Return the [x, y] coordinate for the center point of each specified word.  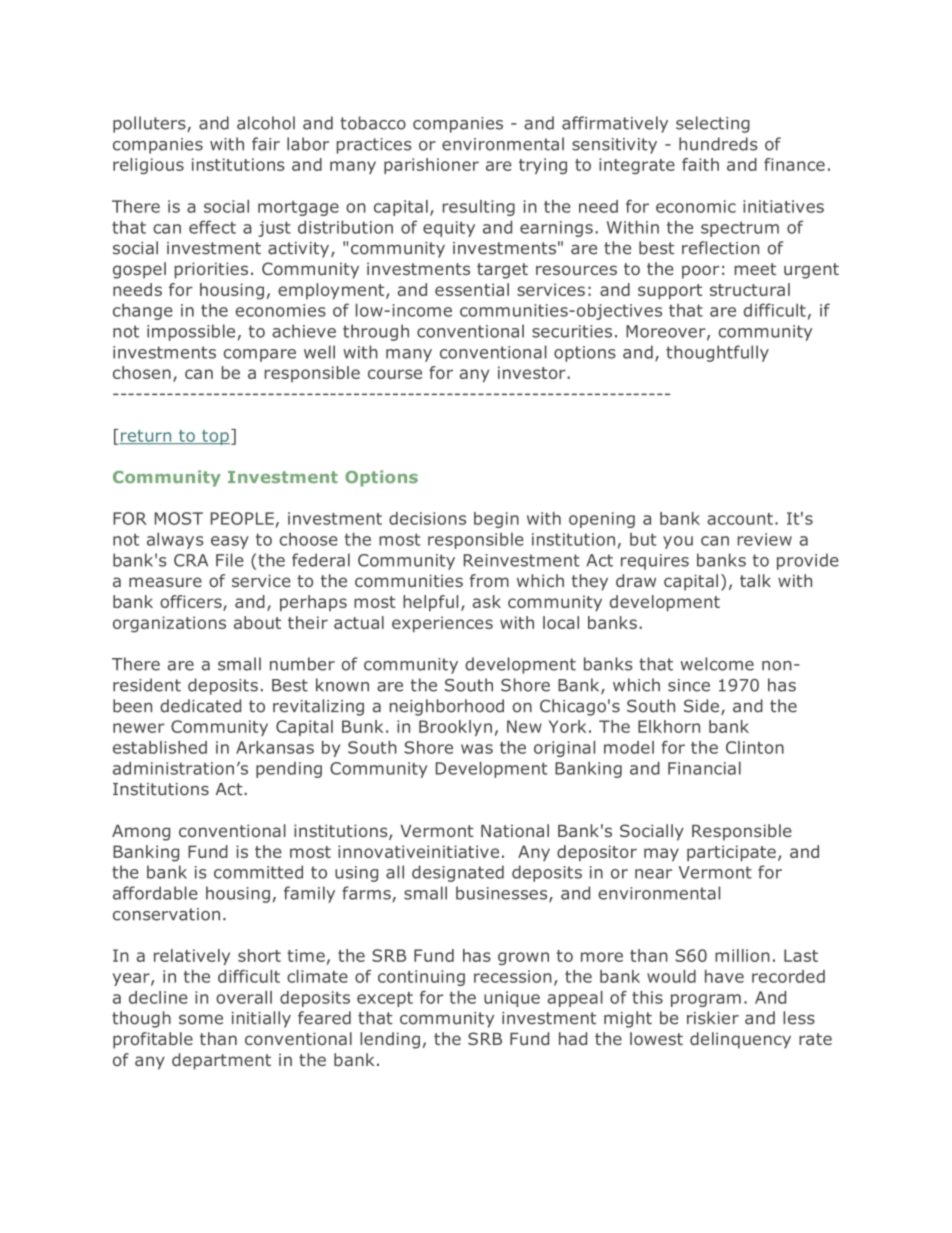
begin [496, 520]
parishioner [431, 166]
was [477, 749]
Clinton [755, 747]
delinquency [740, 1040]
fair [266, 144]
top [215, 437]
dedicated [200, 706]
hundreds [718, 144]
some [201, 1019]
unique [512, 999]
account [740, 519]
